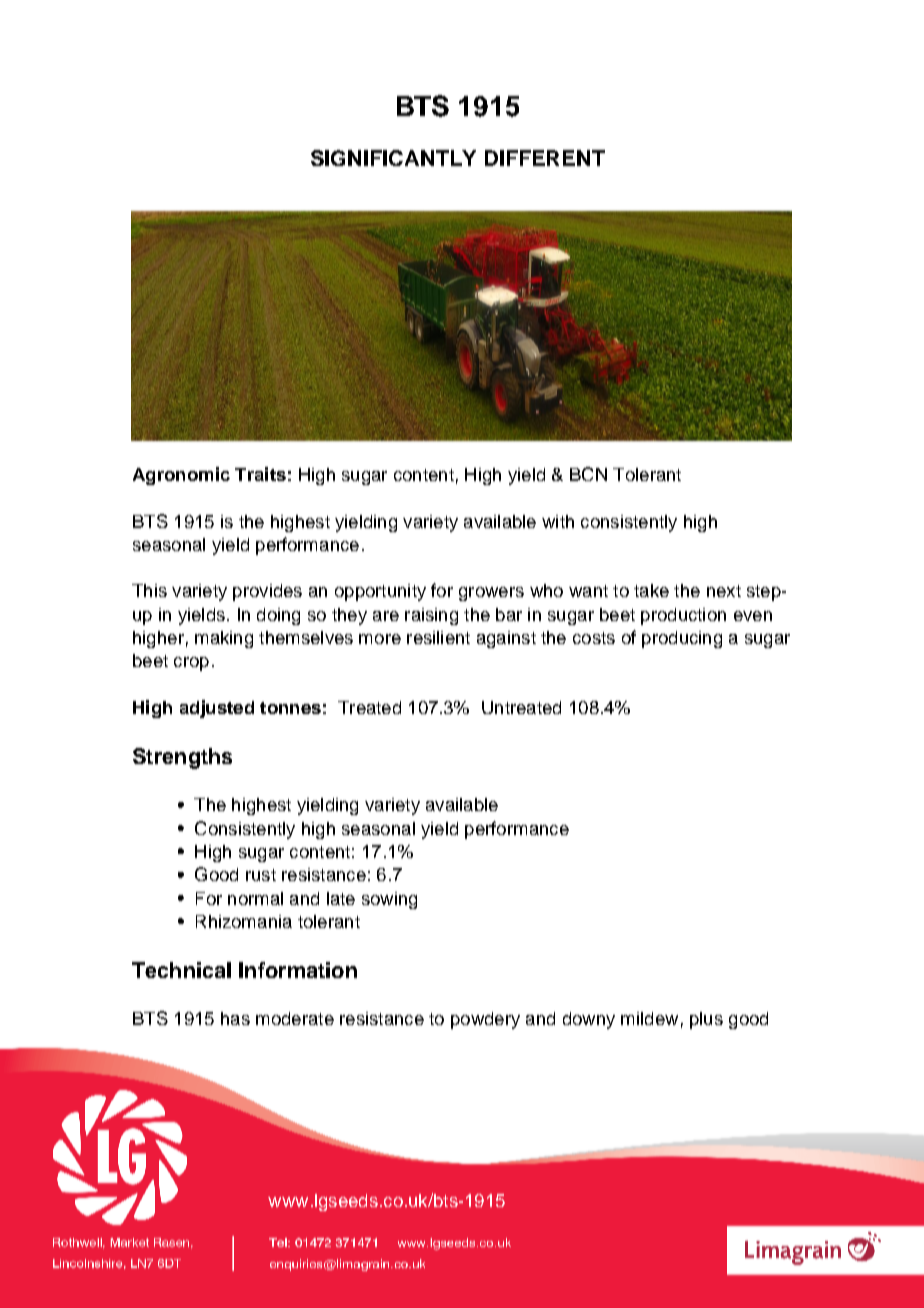  Describe the element at coordinates (651, 590) in the screenshot. I see `take` at that location.
